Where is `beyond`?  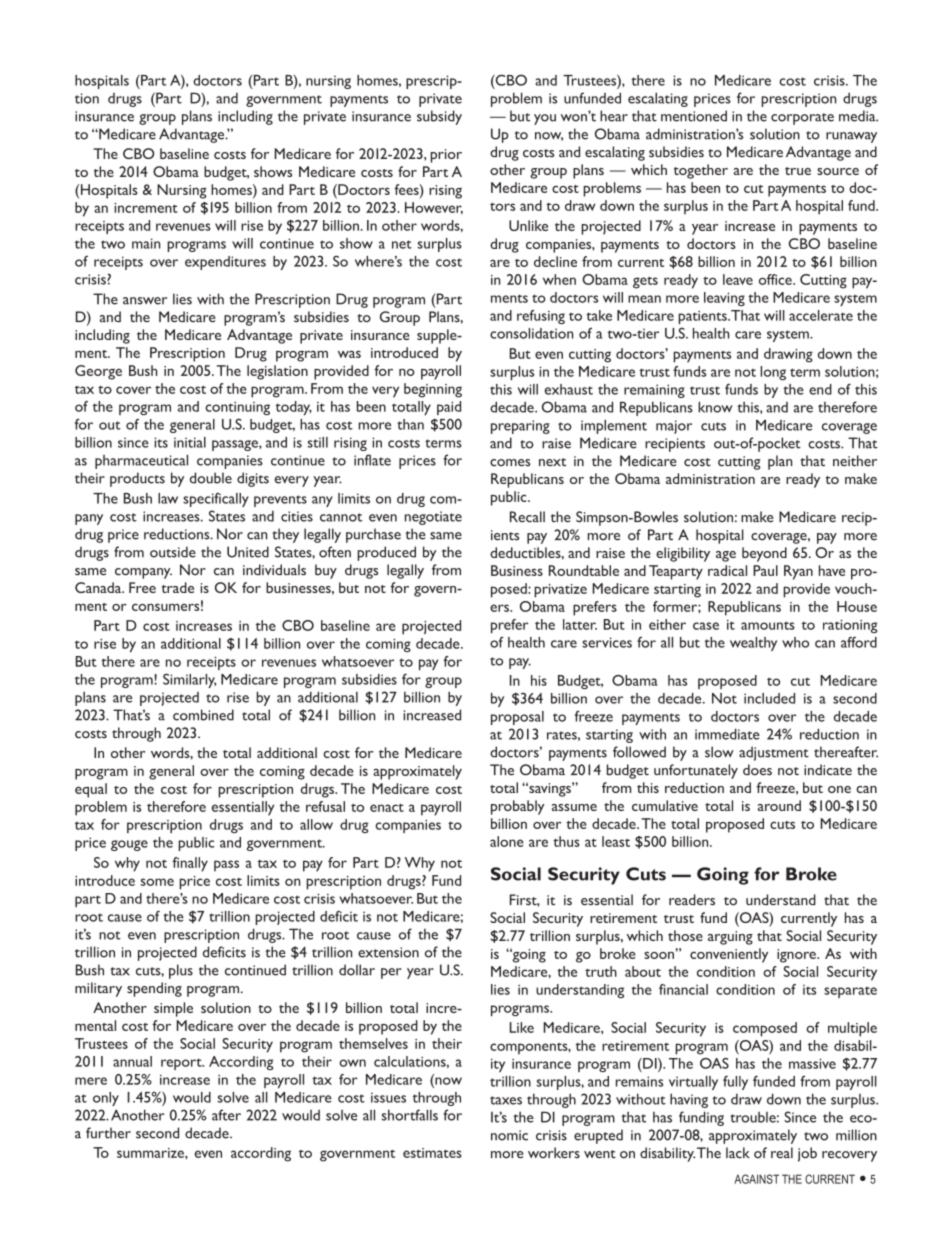 beyond is located at coordinates (764, 554).
